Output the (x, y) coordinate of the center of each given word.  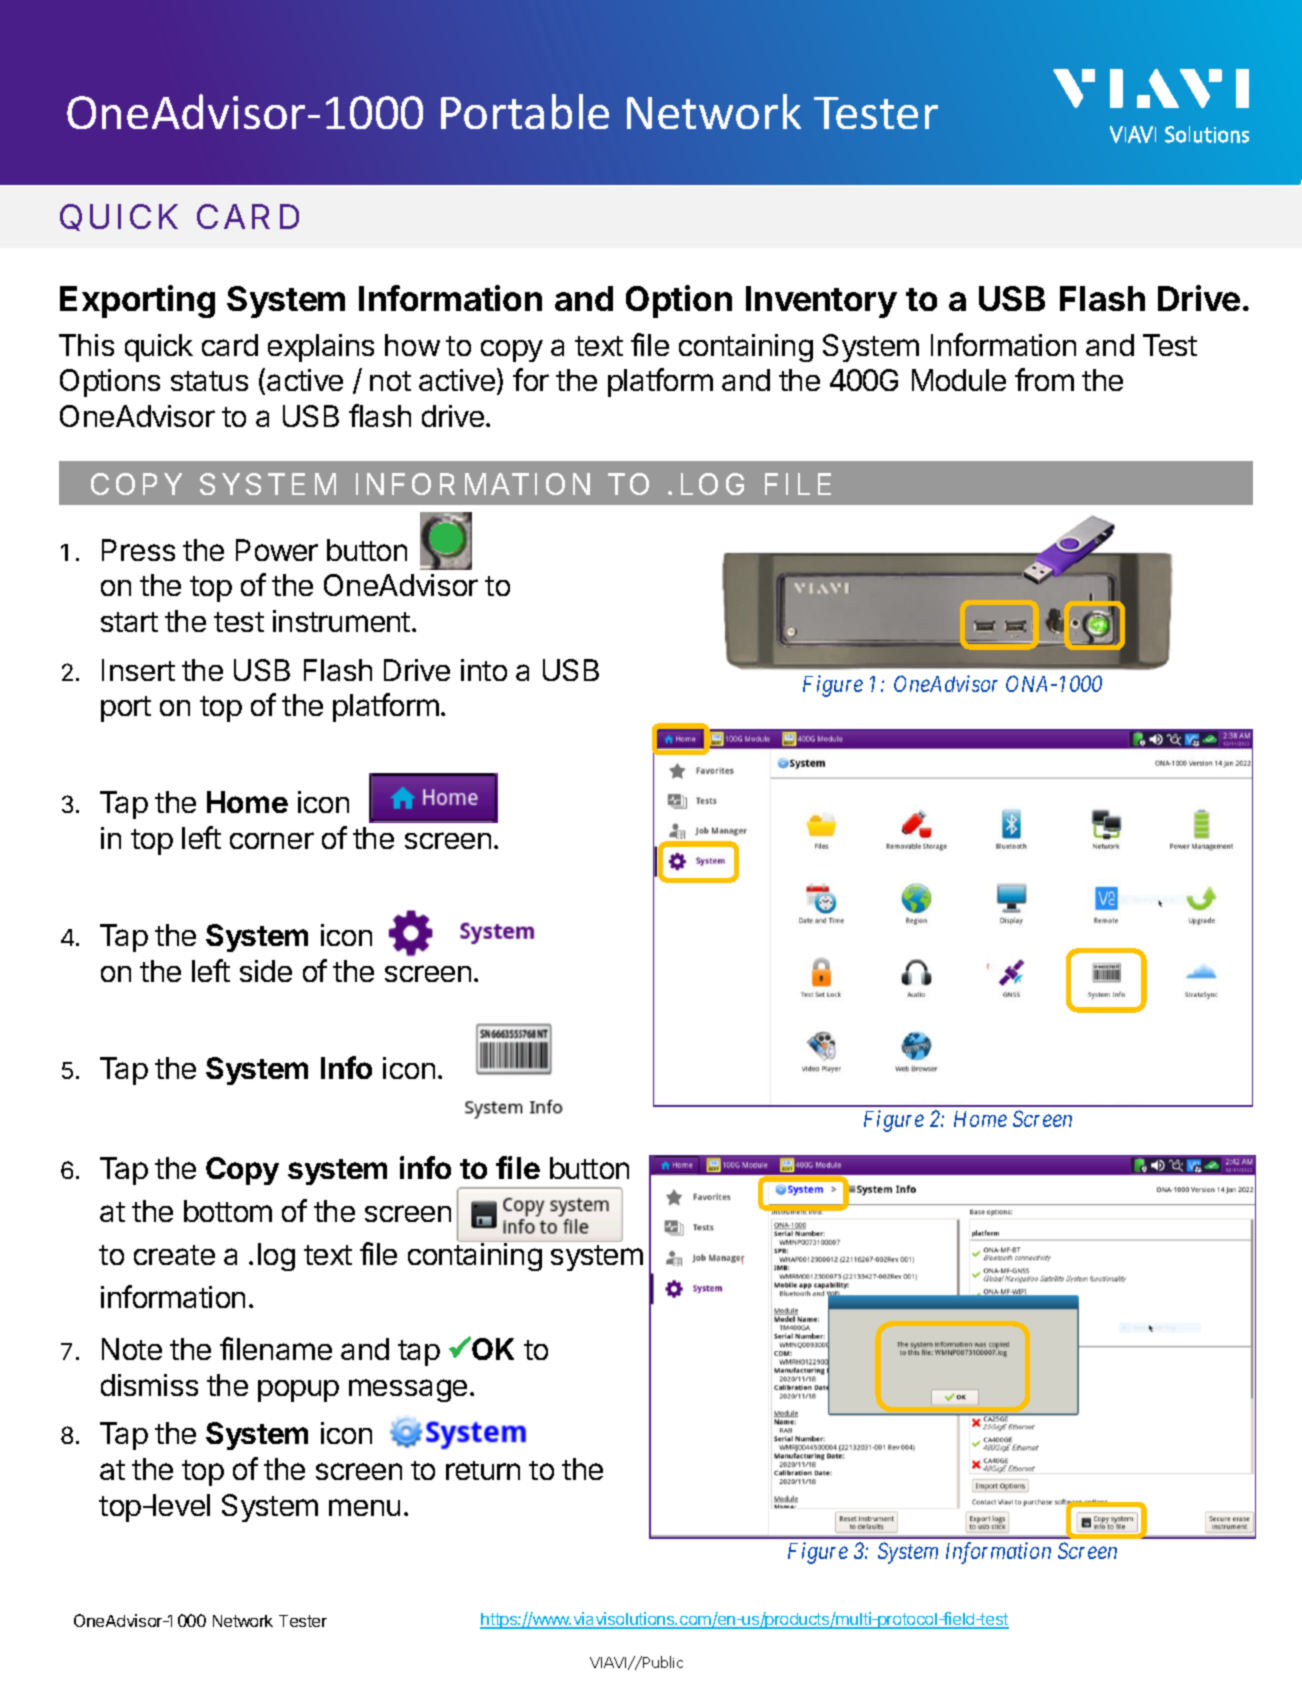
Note (132, 1349)
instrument (341, 621)
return (483, 1470)
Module (959, 380)
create (174, 1255)
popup (298, 1391)
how (412, 345)
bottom (228, 1211)
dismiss (149, 1385)
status (209, 381)
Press (138, 550)
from (1044, 379)
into (484, 670)
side (266, 971)
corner (272, 840)
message (408, 1390)
